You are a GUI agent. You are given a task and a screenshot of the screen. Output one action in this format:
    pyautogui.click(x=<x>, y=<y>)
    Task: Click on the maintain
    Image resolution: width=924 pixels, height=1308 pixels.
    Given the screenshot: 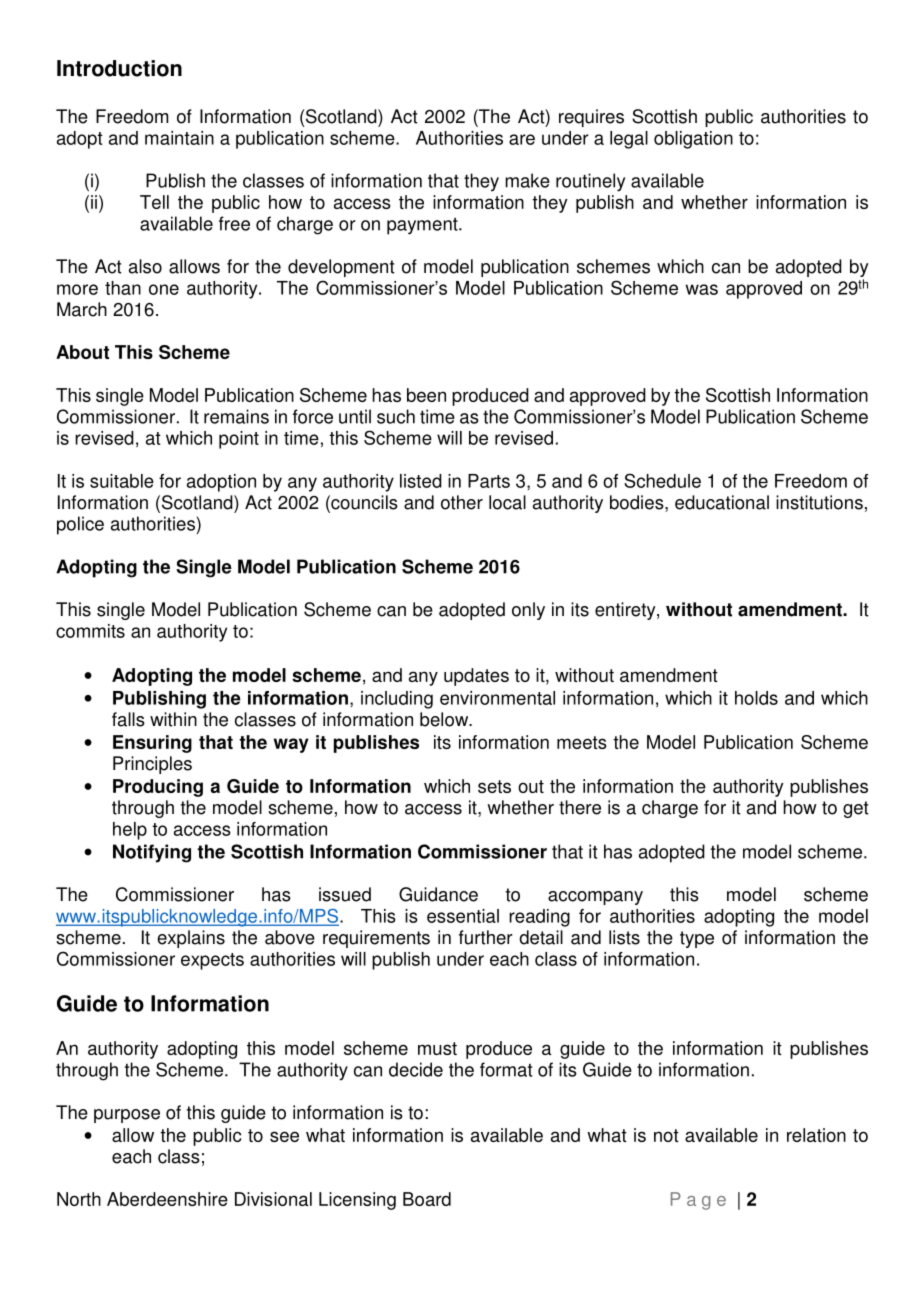 What is the action you would take?
    pyautogui.click(x=179, y=138)
